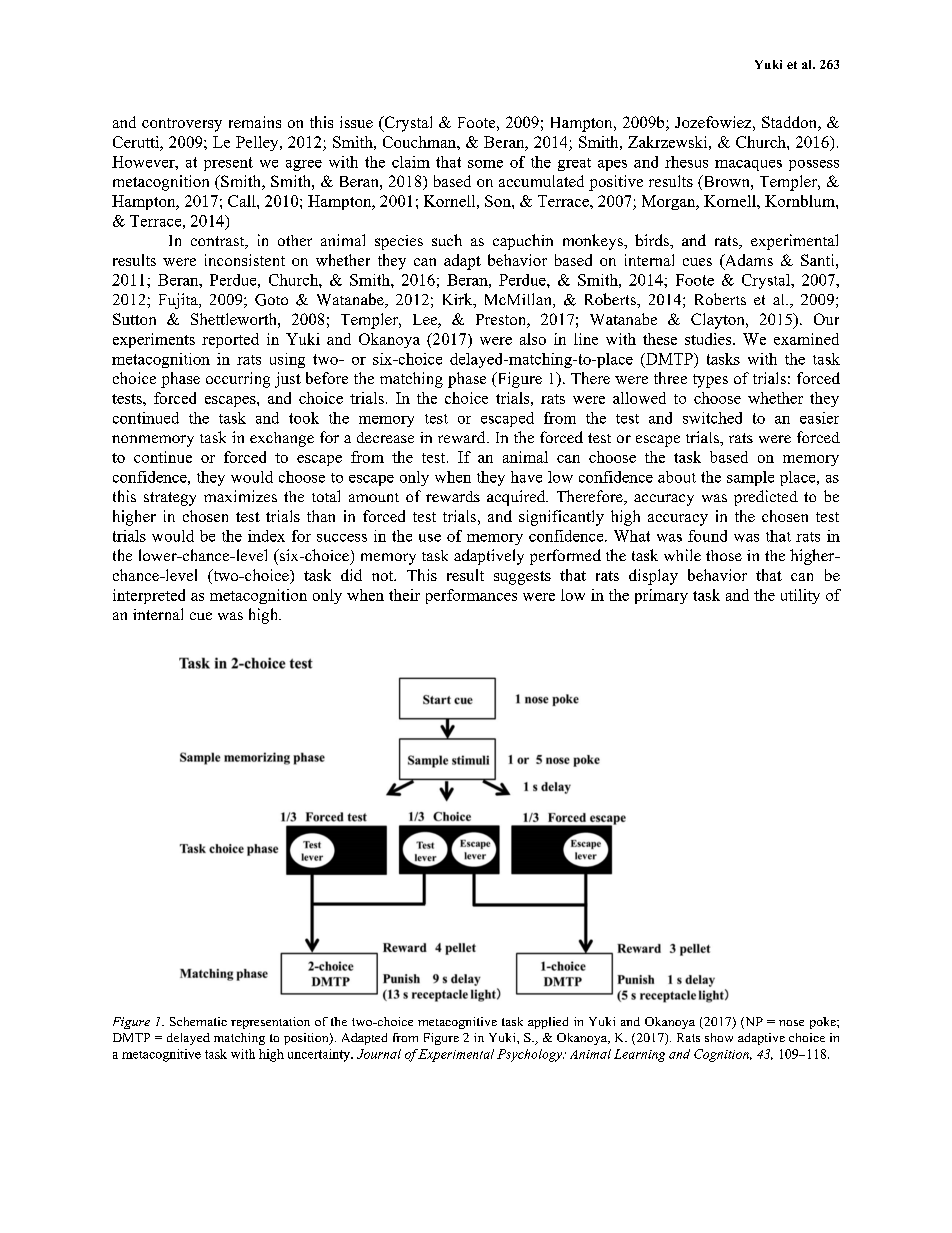 This page has height=1233, width=952. I want to click on controversy, so click(182, 125).
